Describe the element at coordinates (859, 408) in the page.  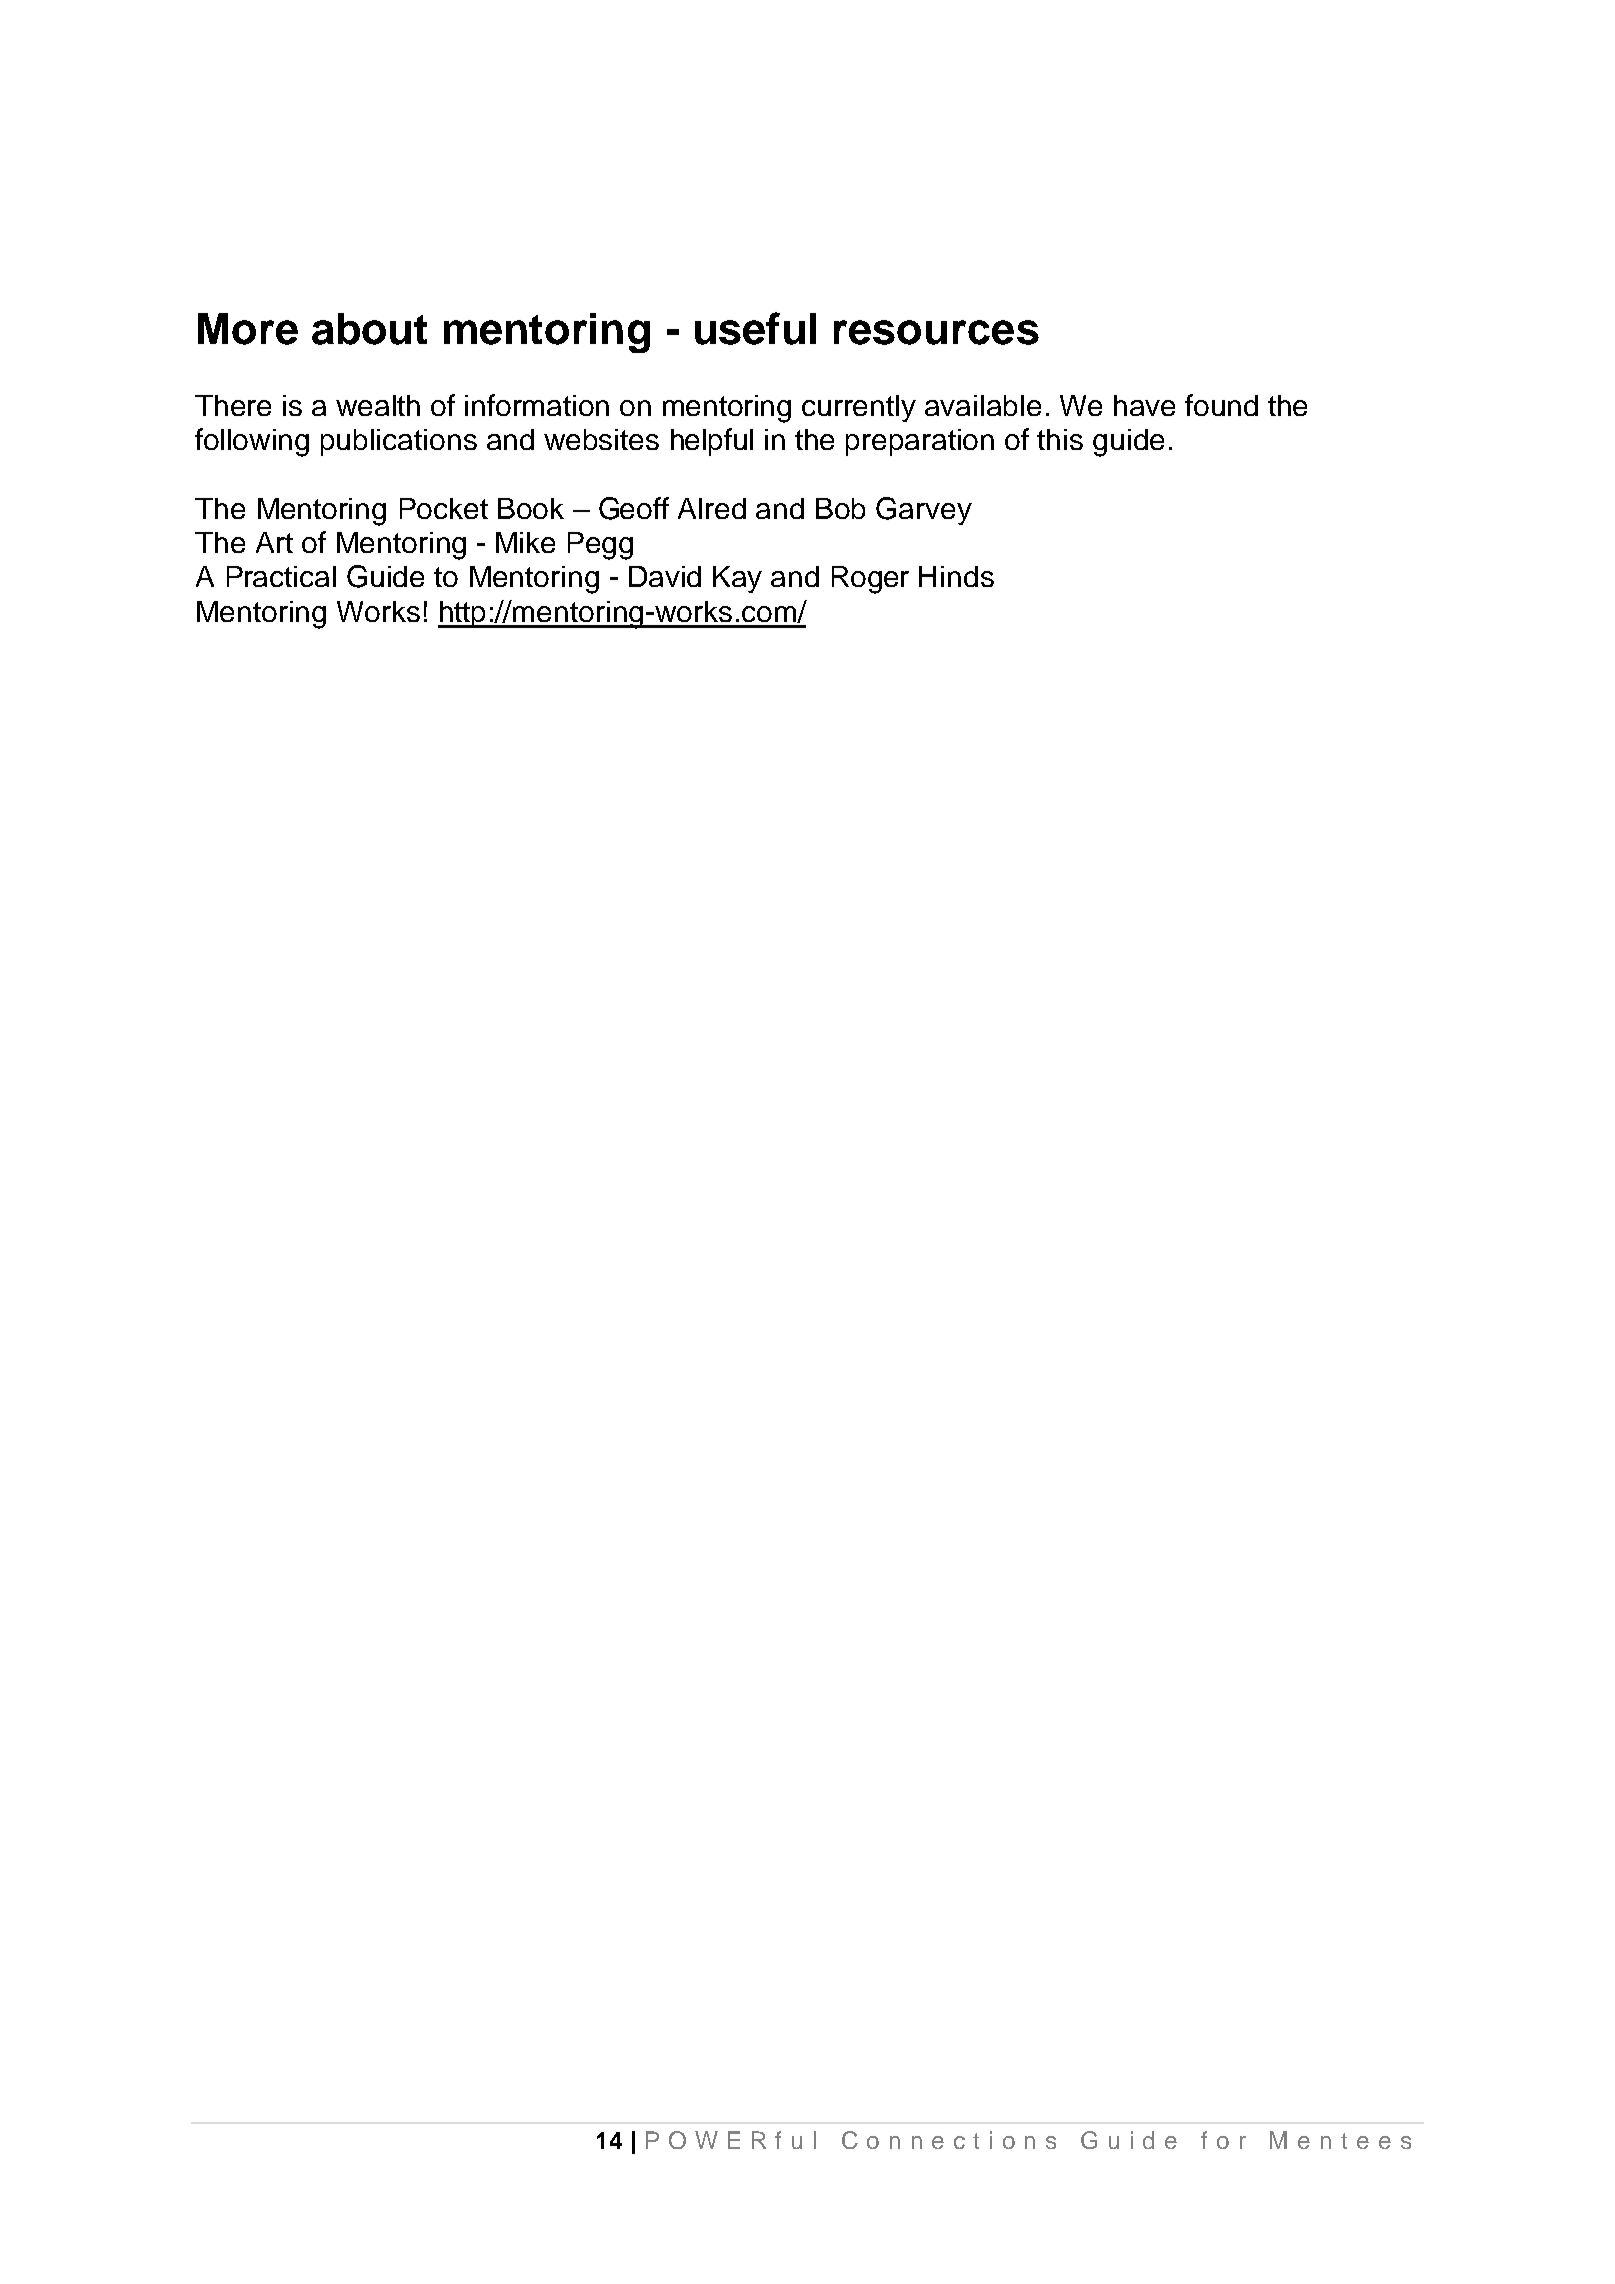
I see `currently` at that location.
